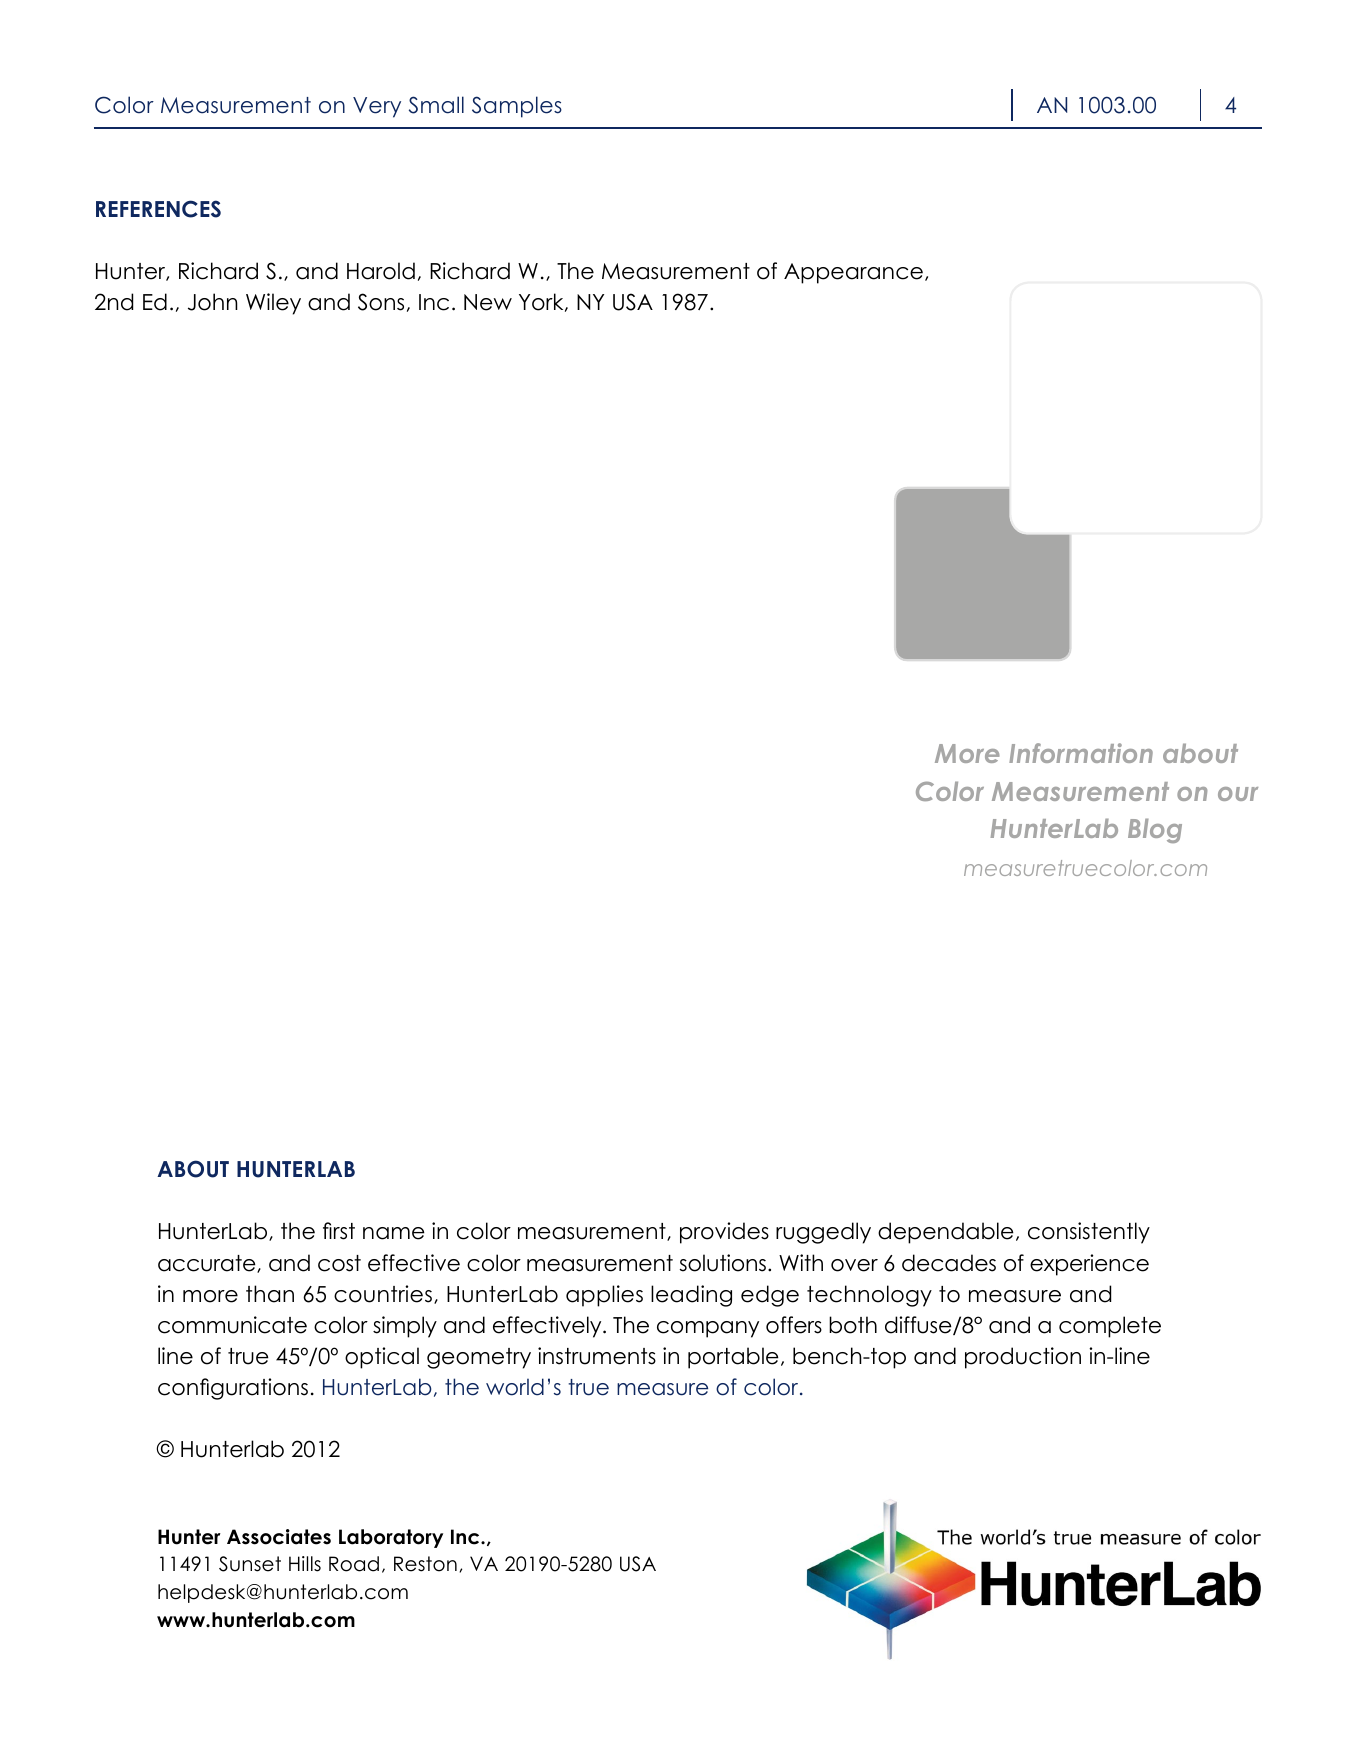  I want to click on Samples, so click(517, 107).
